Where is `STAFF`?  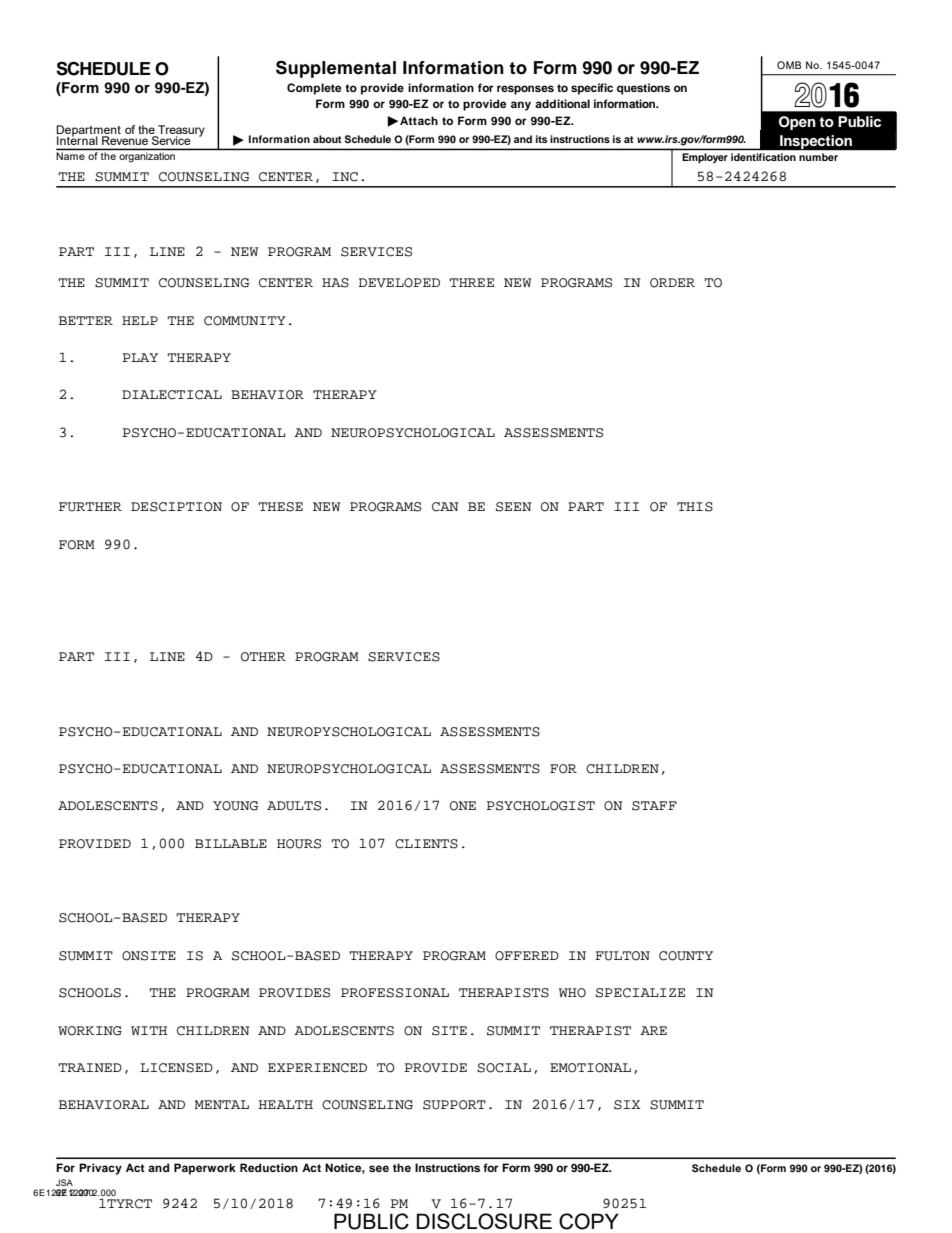 STAFF is located at coordinates (654, 806).
